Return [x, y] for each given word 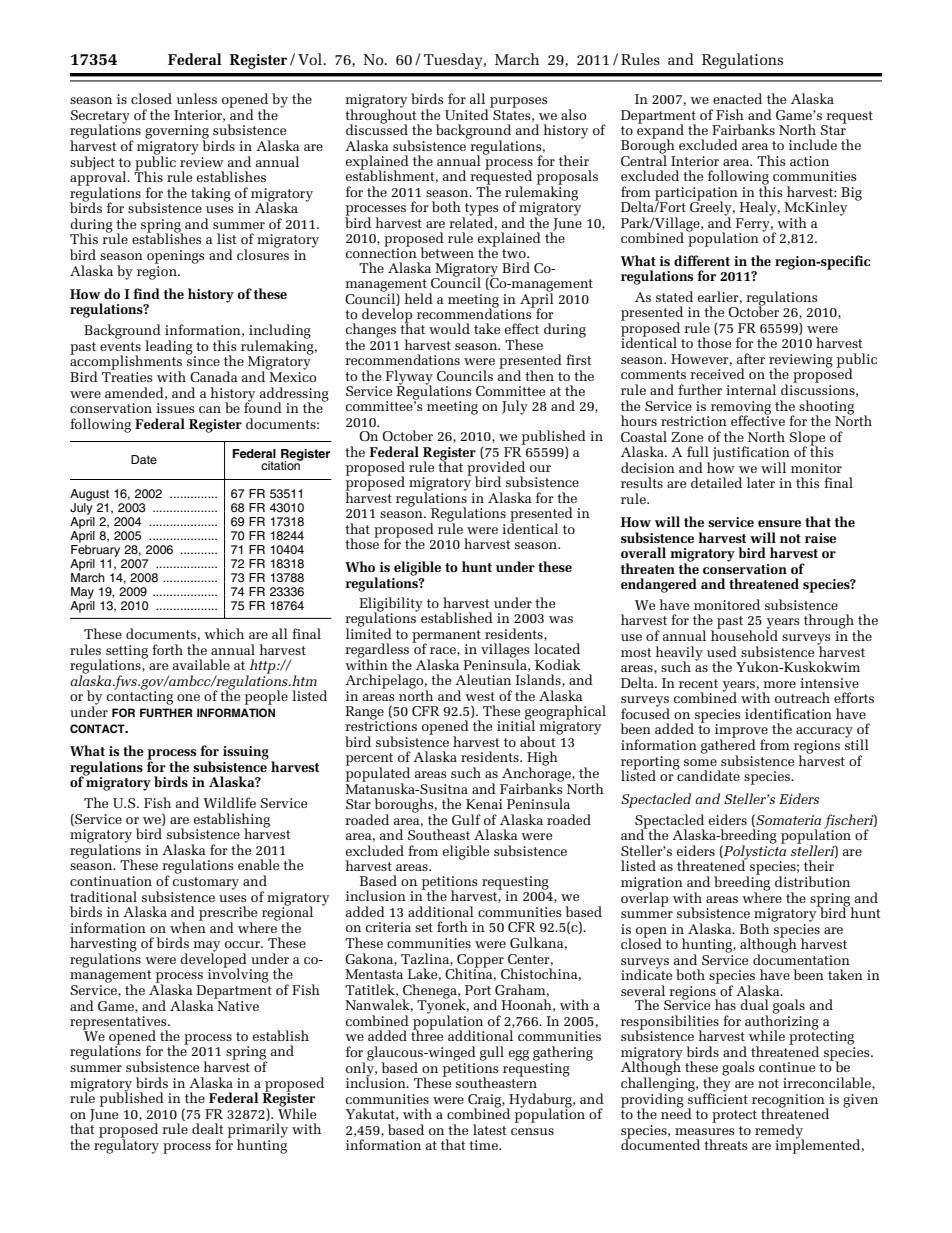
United [468, 113]
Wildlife [229, 802]
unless [196, 98]
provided [496, 469]
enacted [737, 98]
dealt [208, 1128]
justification [751, 454]
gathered [728, 746]
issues [175, 408]
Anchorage [537, 774]
